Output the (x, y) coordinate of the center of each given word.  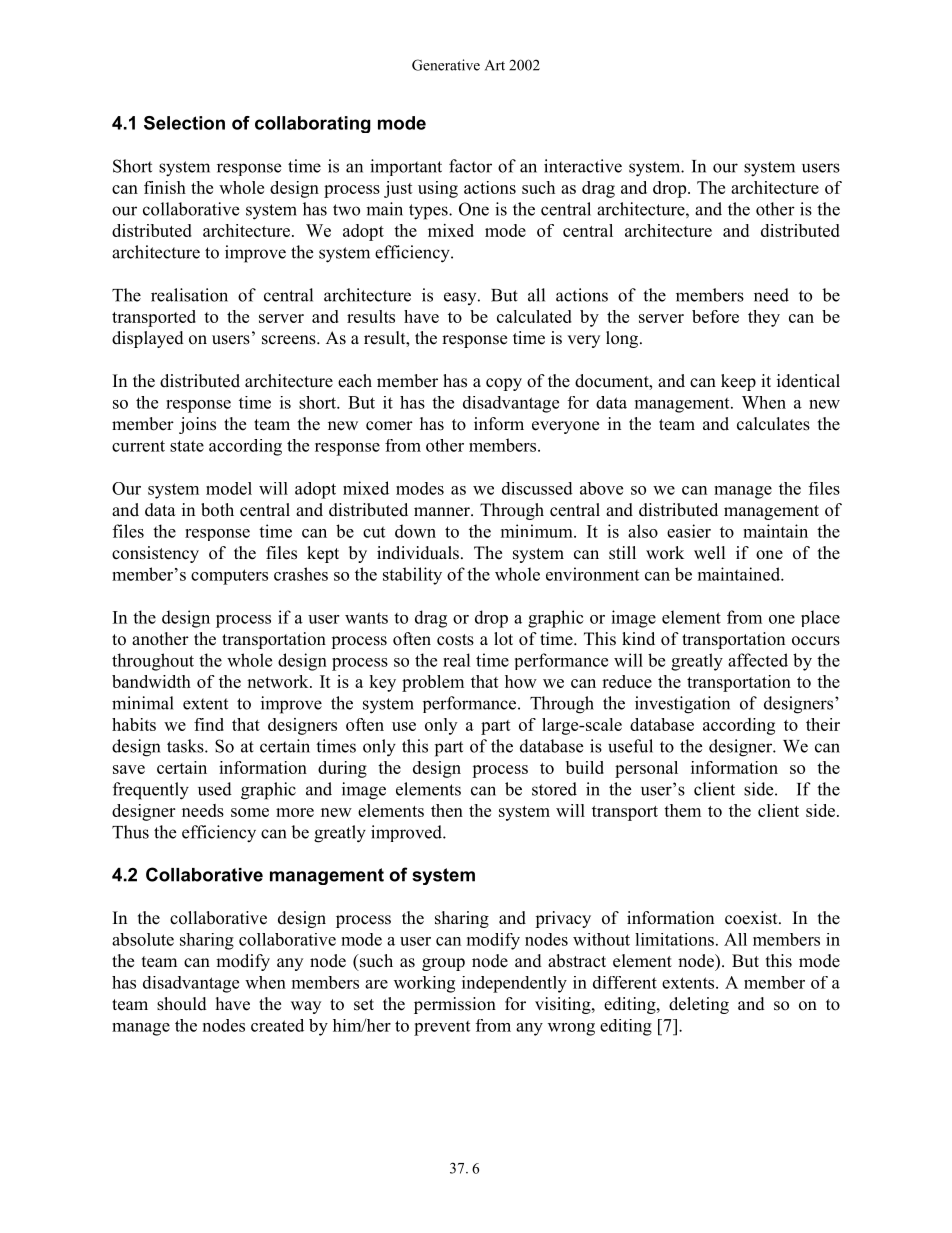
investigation (682, 705)
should (182, 1004)
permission (455, 1005)
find (209, 724)
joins (197, 425)
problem (433, 683)
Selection (184, 123)
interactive (583, 166)
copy (504, 384)
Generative (446, 65)
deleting (699, 1005)
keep (738, 382)
